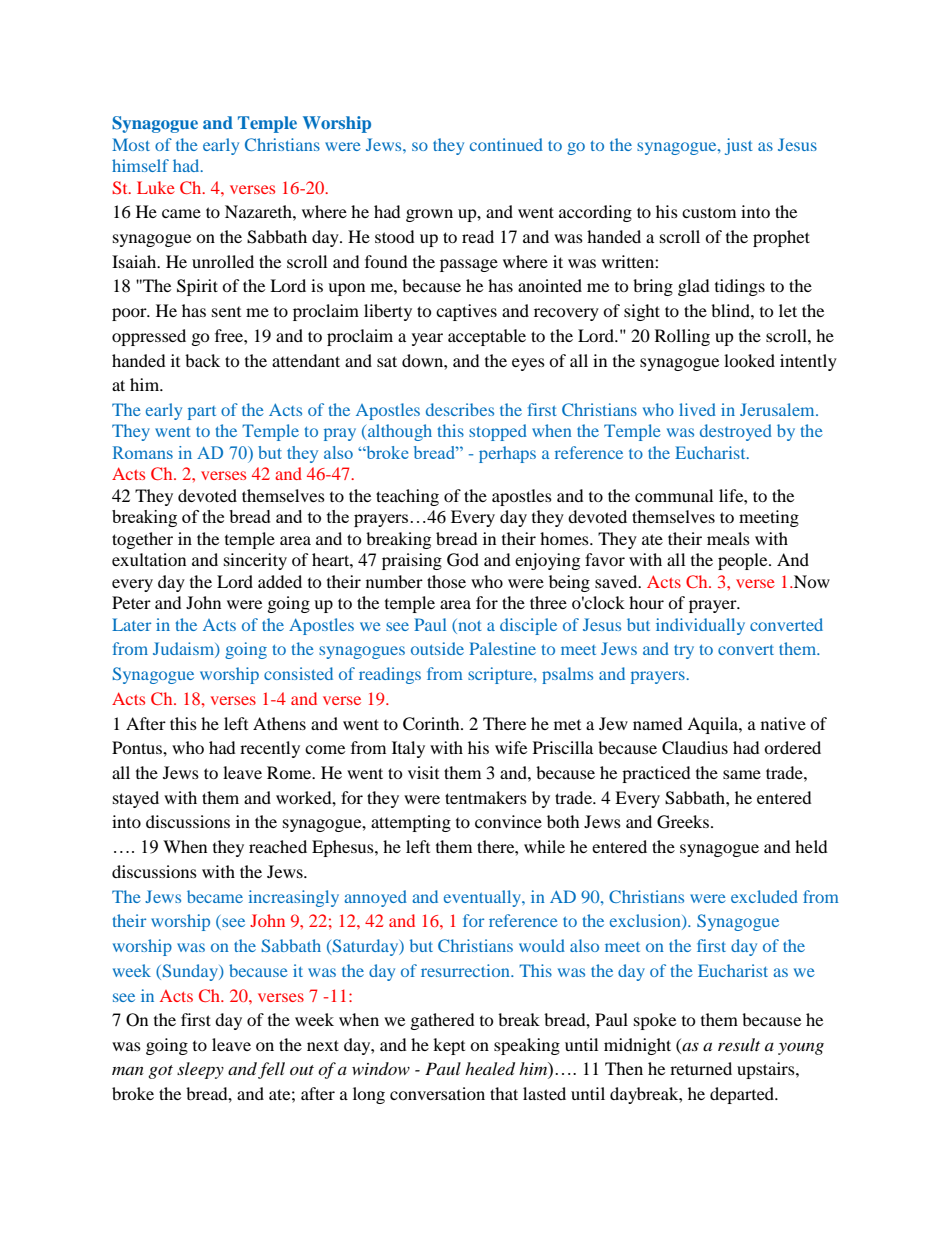 The image size is (952, 1233). Describe the element at coordinates (739, 146) in the screenshot. I see `just` at that location.
